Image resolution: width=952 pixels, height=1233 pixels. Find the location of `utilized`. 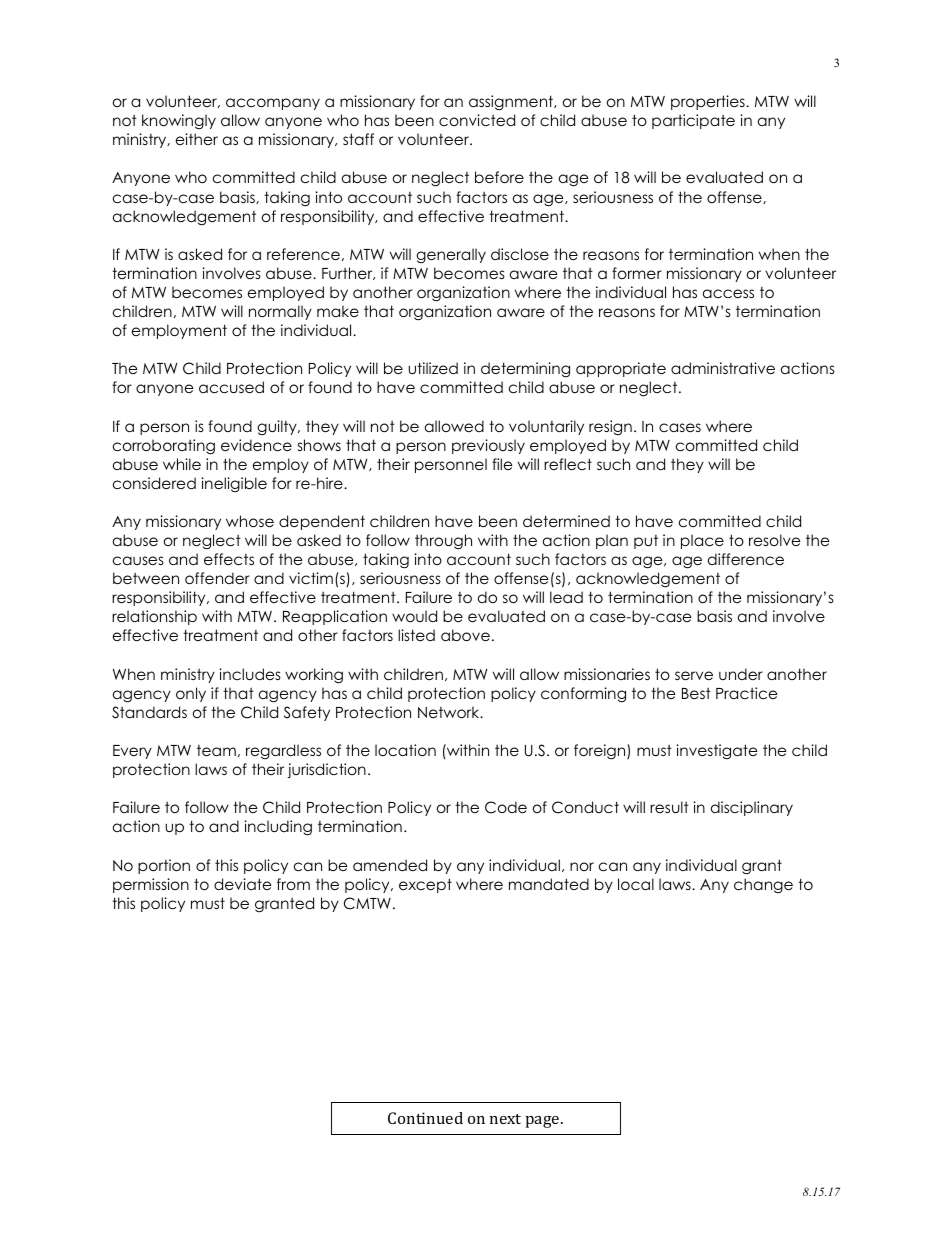

utilized is located at coordinates (433, 368).
